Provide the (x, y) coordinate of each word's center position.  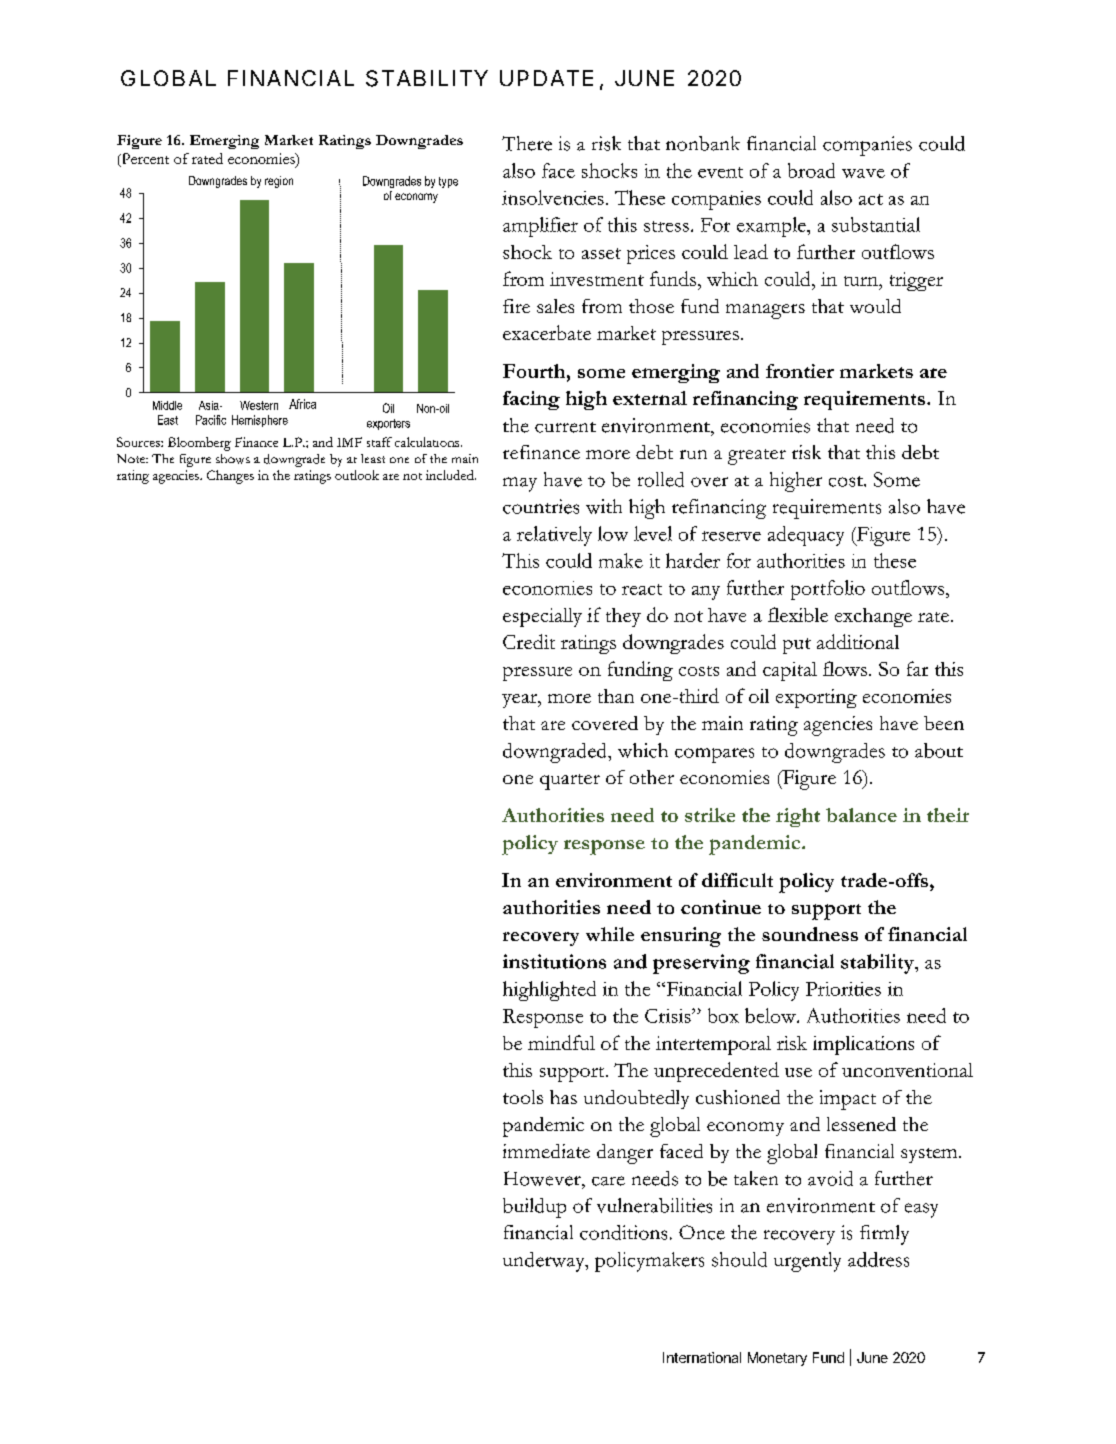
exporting (816, 698)
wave (863, 173)
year (520, 701)
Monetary (777, 1359)
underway (545, 1262)
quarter (570, 782)
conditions (623, 1232)
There (527, 143)
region (279, 182)
